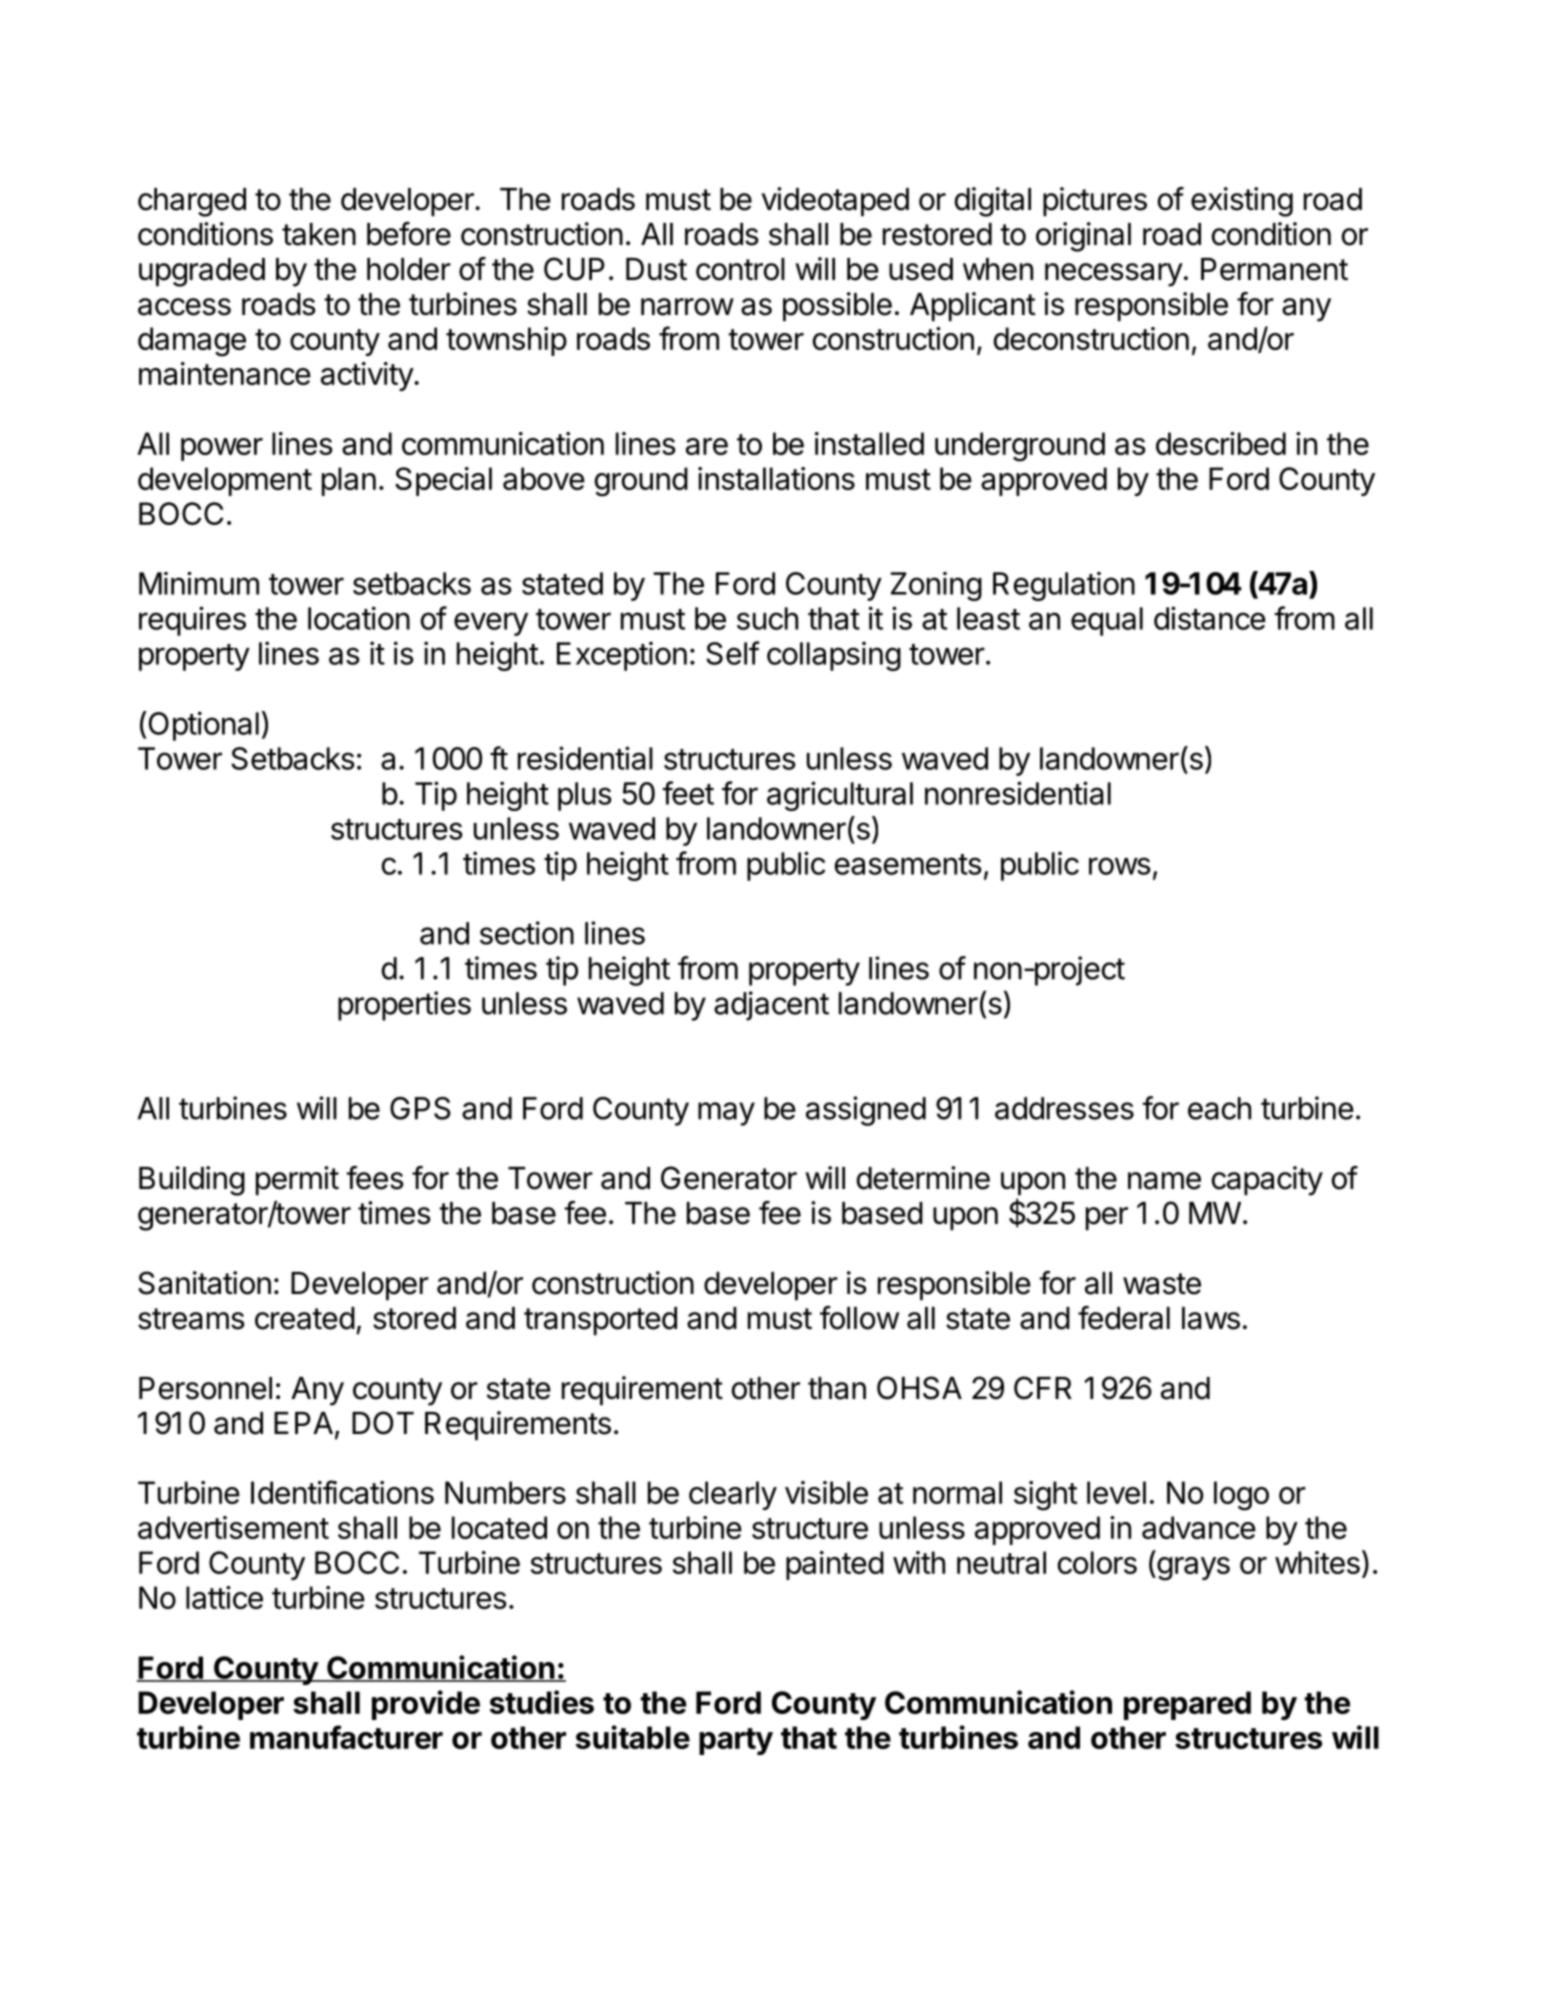  What do you see at coordinates (319, 234) in the screenshot?
I see `taken` at bounding box center [319, 234].
